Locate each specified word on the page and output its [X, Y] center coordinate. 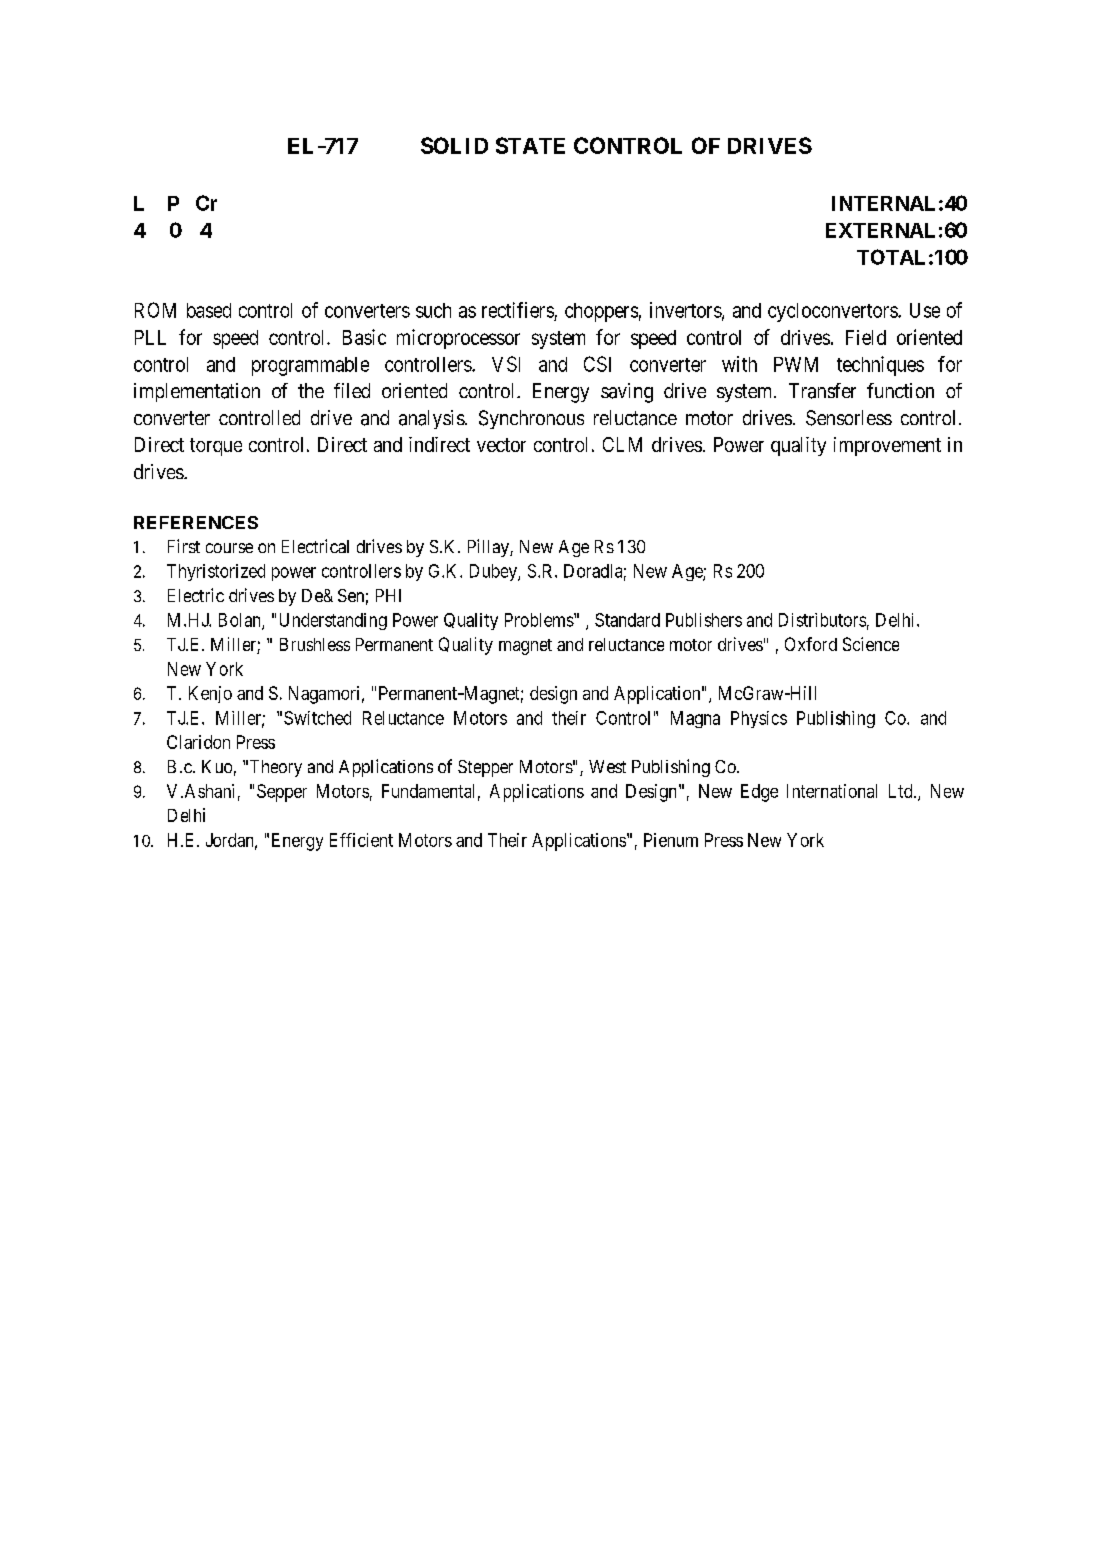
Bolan [241, 621]
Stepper [485, 768]
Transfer [822, 391]
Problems [540, 620]
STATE [530, 145]
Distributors [822, 620]
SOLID [454, 145]
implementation [197, 392]
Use [925, 310]
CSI [597, 364]
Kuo [217, 766]
